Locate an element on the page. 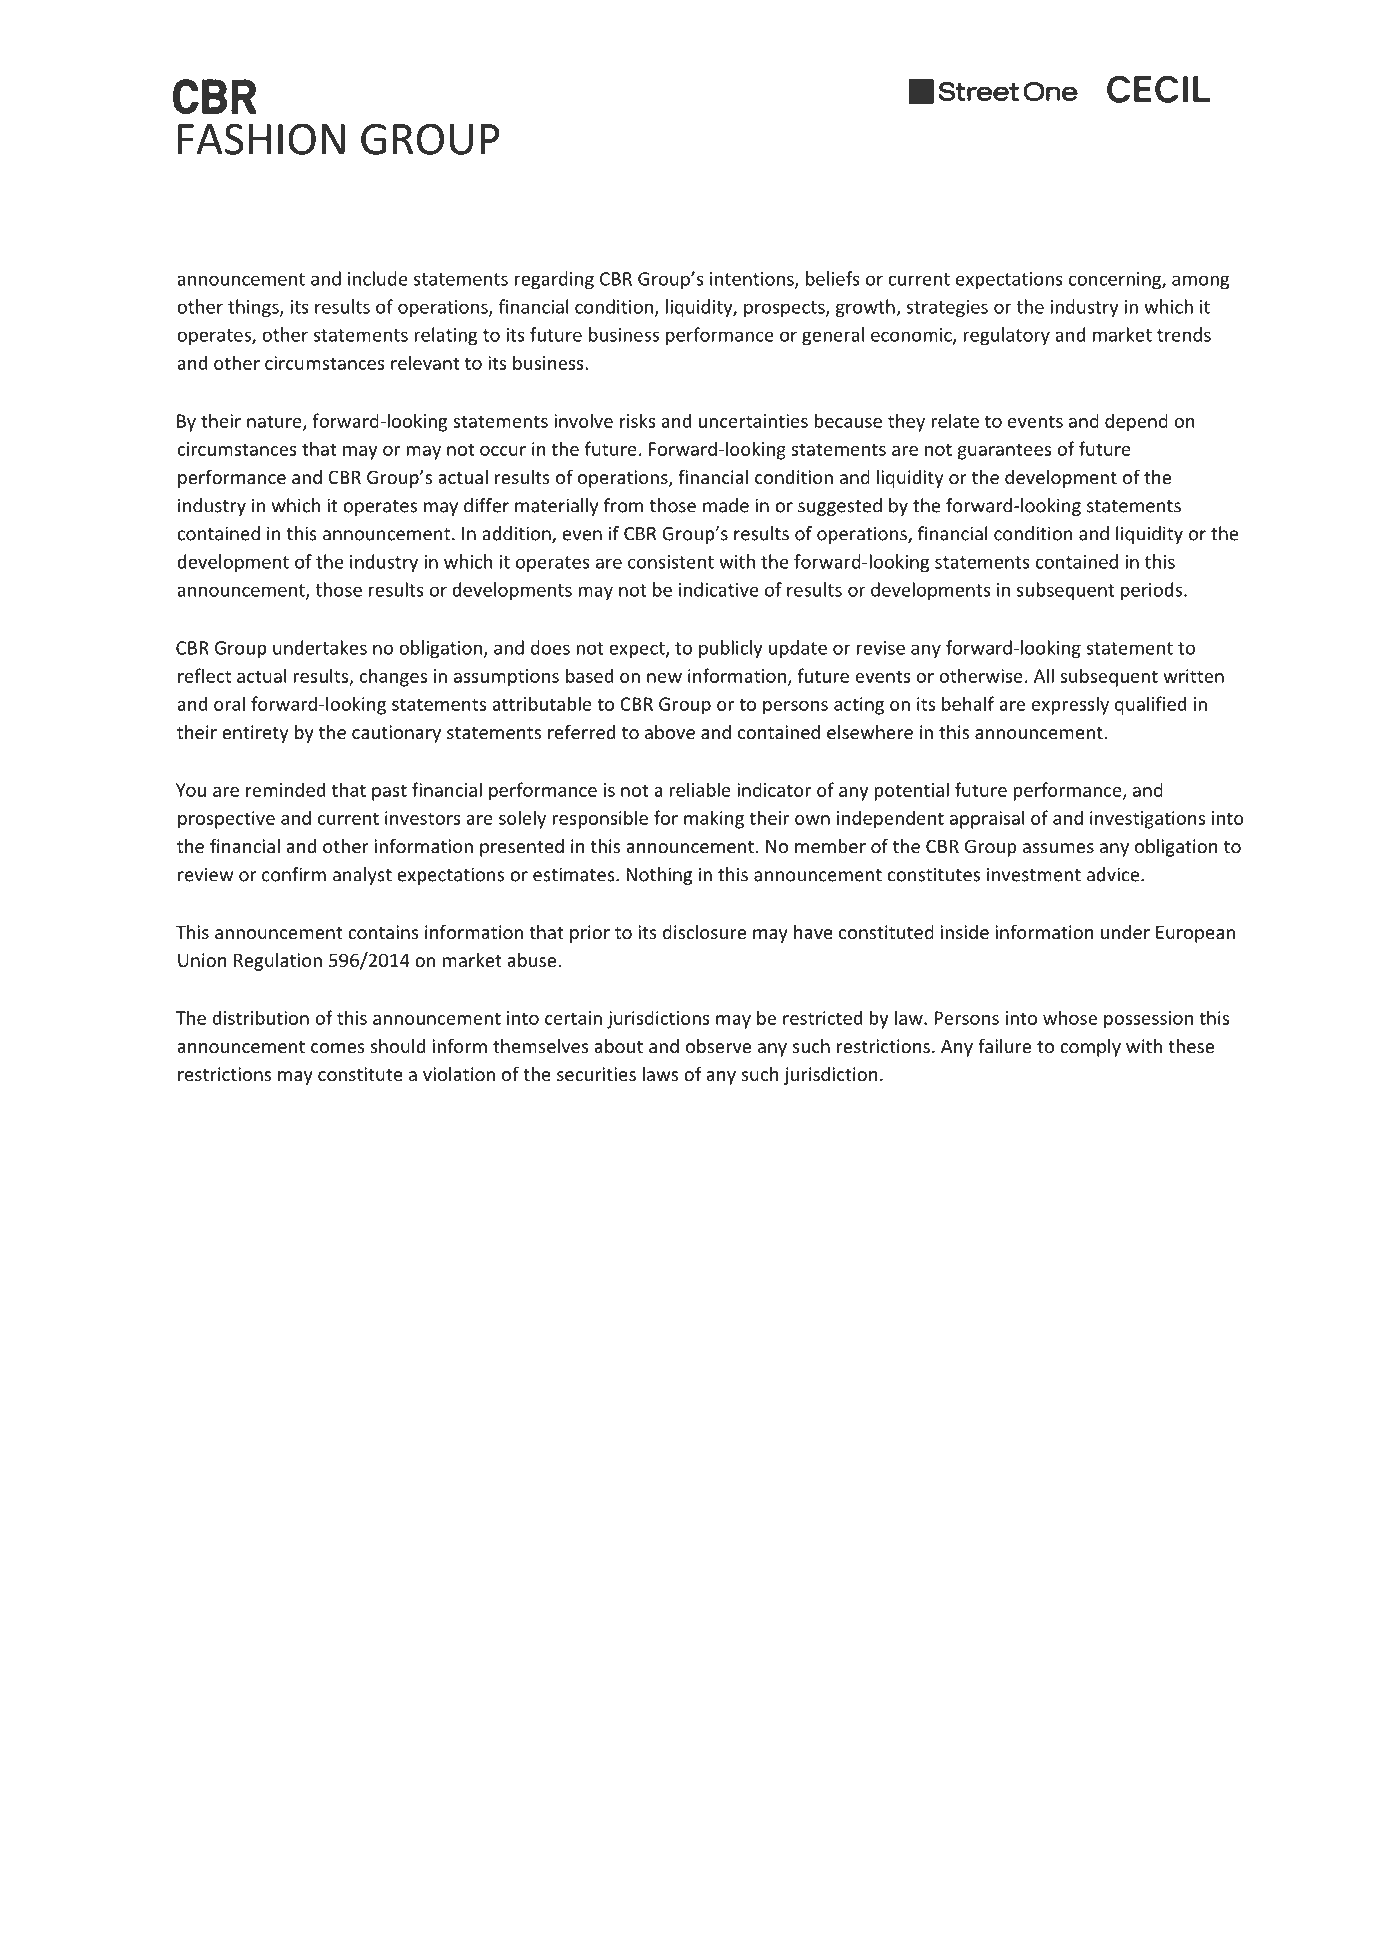 The width and height of the document is (1377, 1948). risks is located at coordinates (638, 420).
